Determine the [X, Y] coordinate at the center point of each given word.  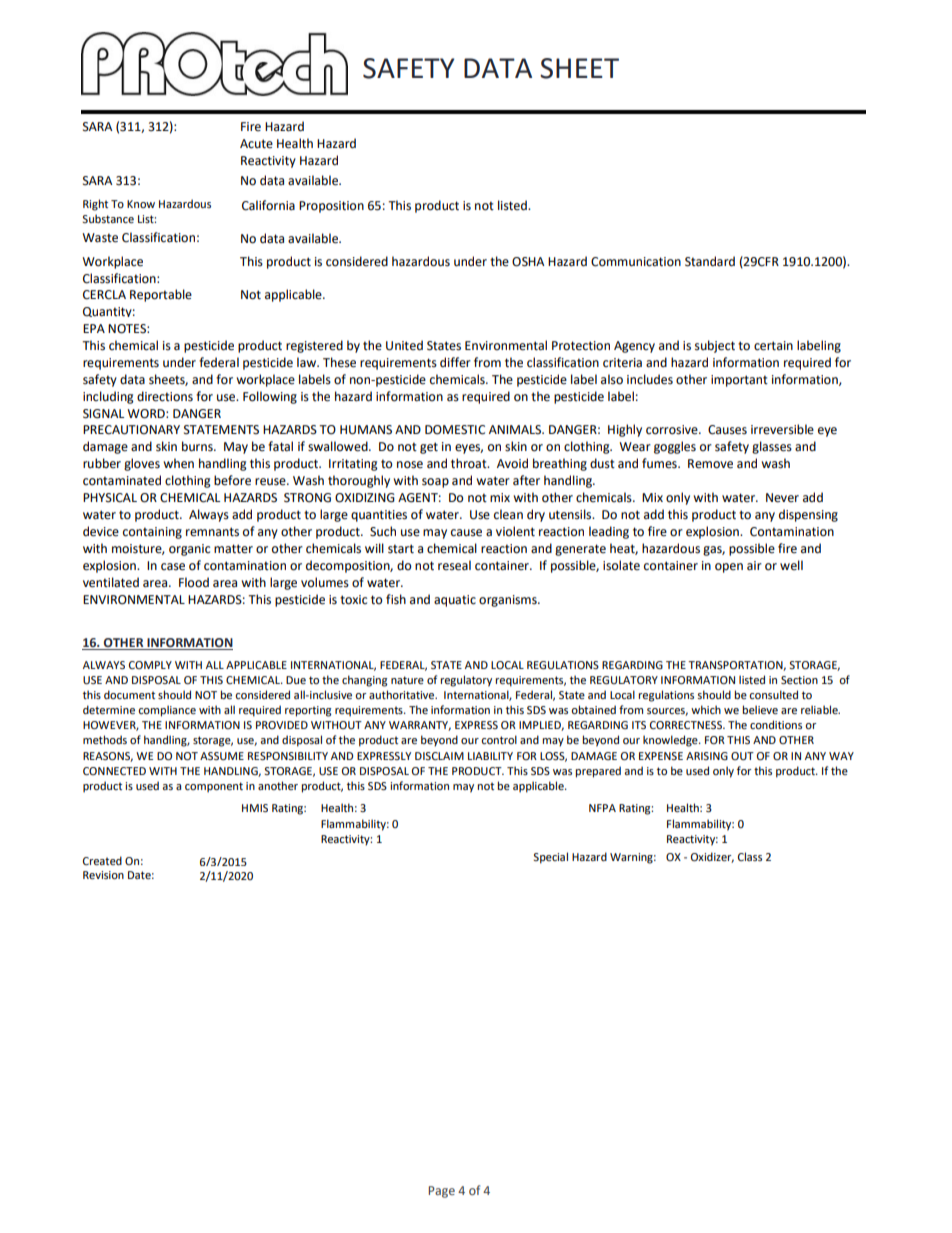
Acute [256, 144]
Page [442, 1192]
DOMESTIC [455, 430]
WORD [147, 414]
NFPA [602, 808]
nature [407, 680]
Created [102, 860]
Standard [710, 261]
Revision [103, 875]
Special [550, 858]
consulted [773, 694]
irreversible [782, 429]
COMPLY [150, 665]
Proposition [331, 207]
